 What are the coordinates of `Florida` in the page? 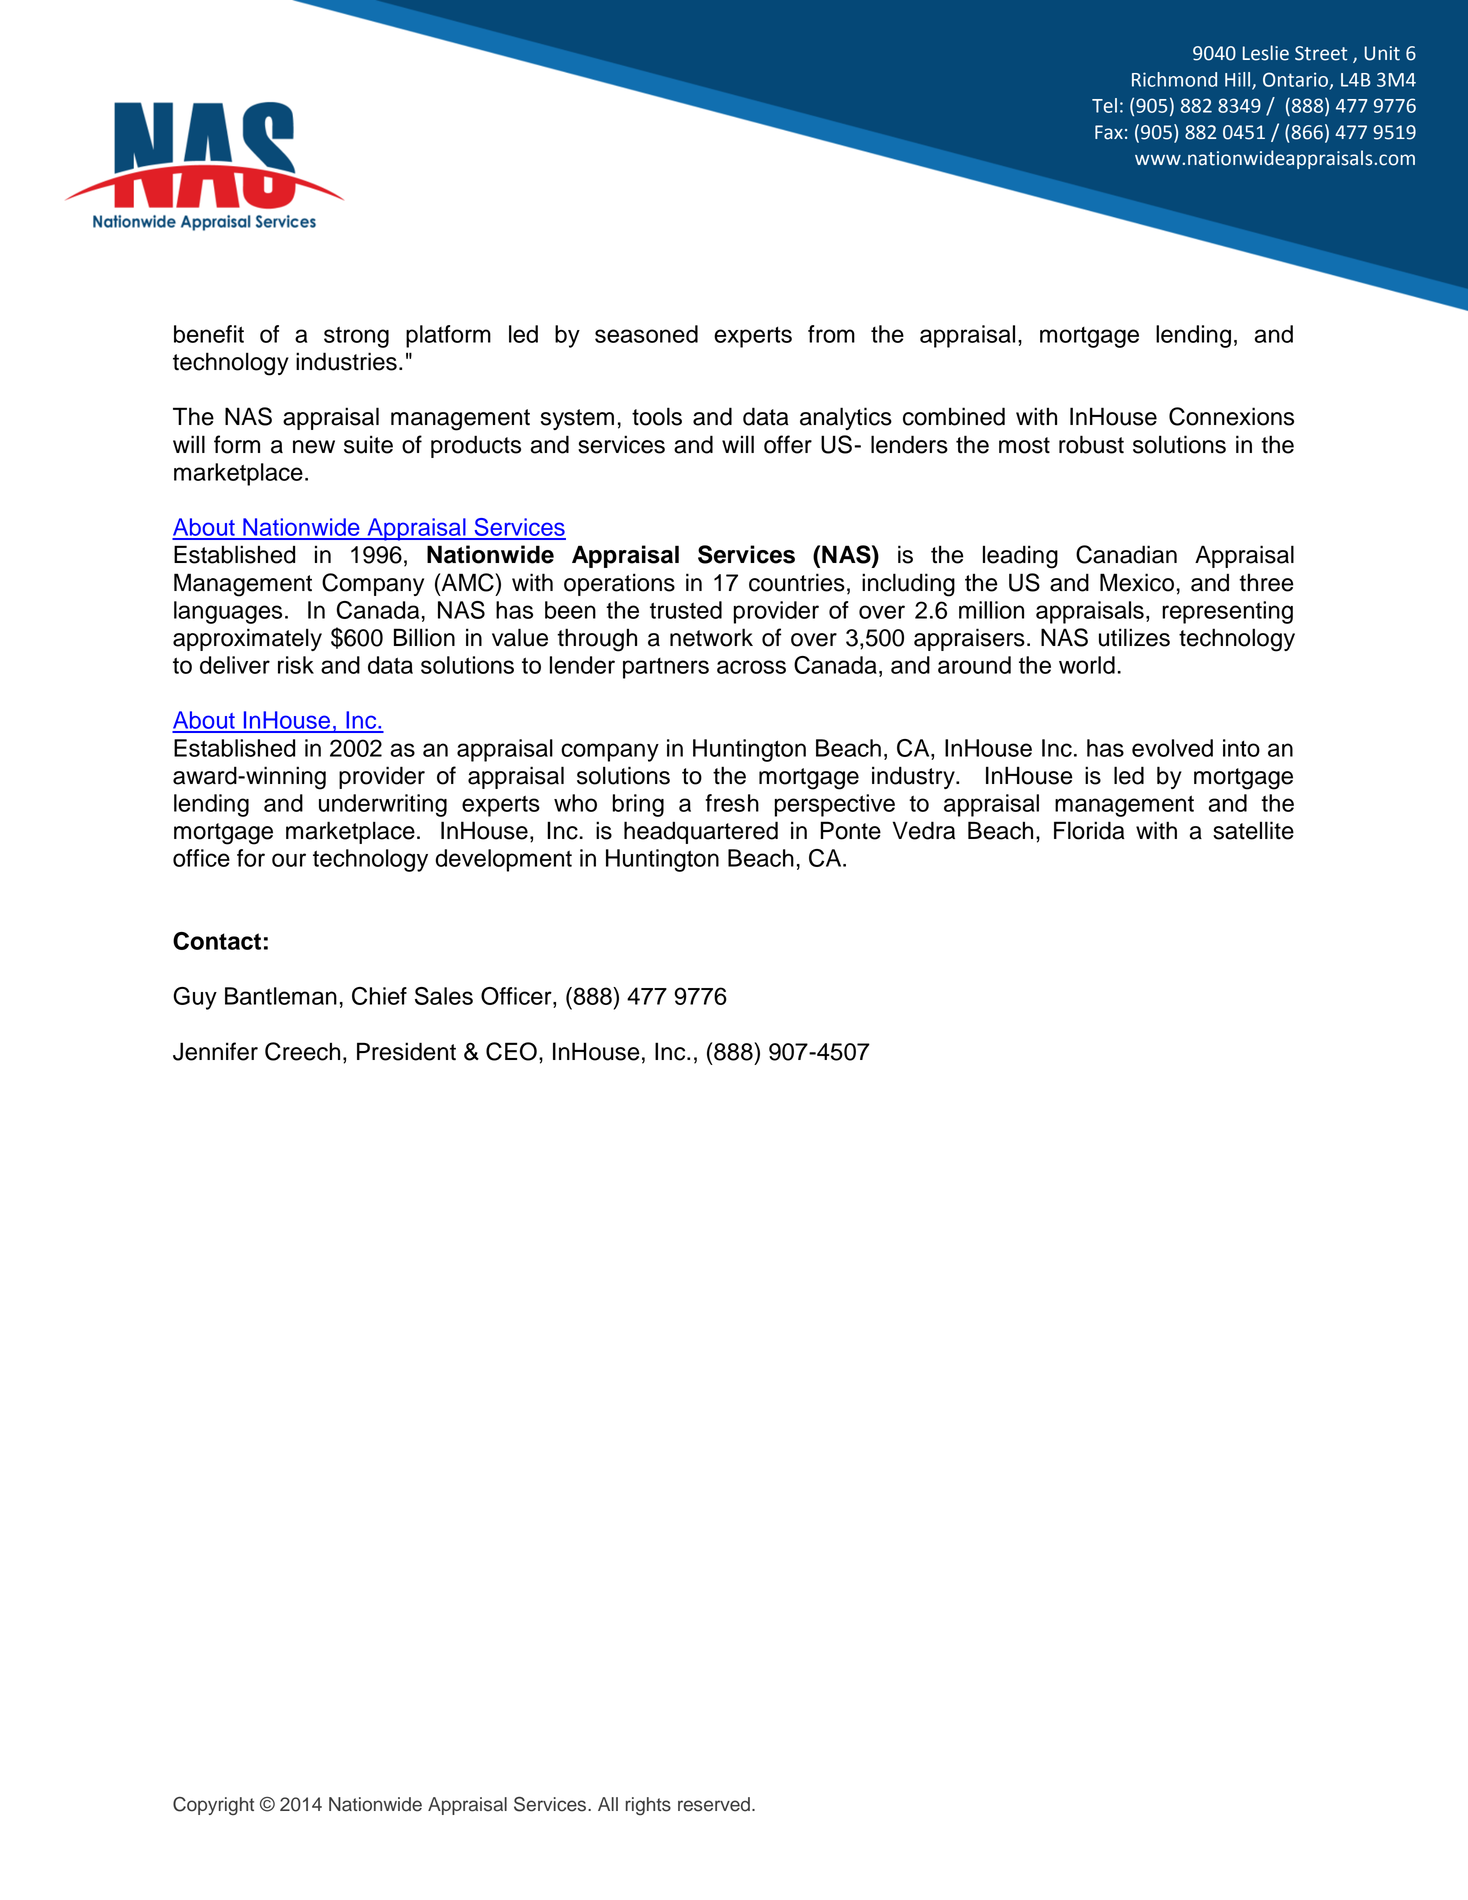 It's located at (1089, 830).
